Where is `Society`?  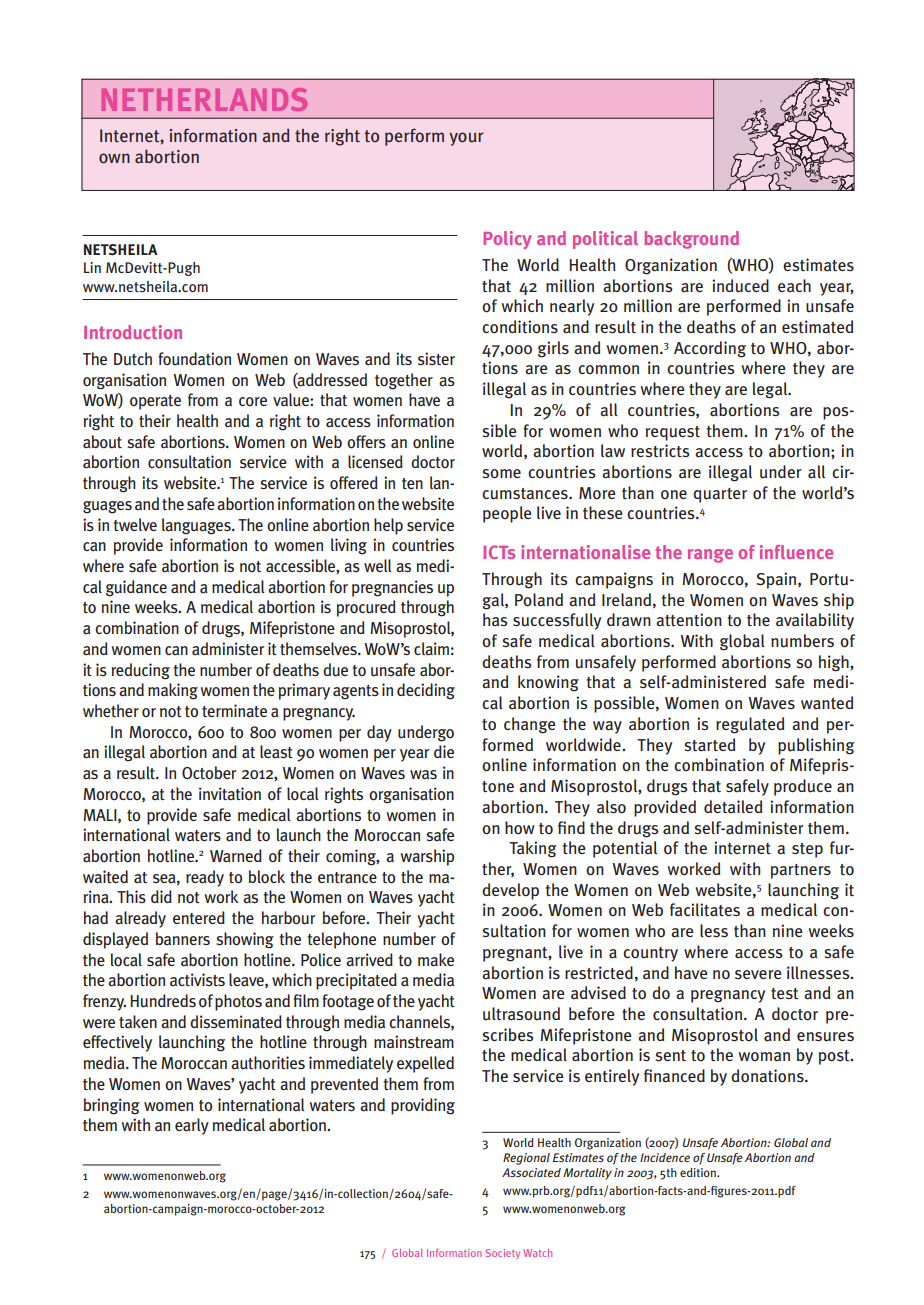
Society is located at coordinates (503, 1254).
